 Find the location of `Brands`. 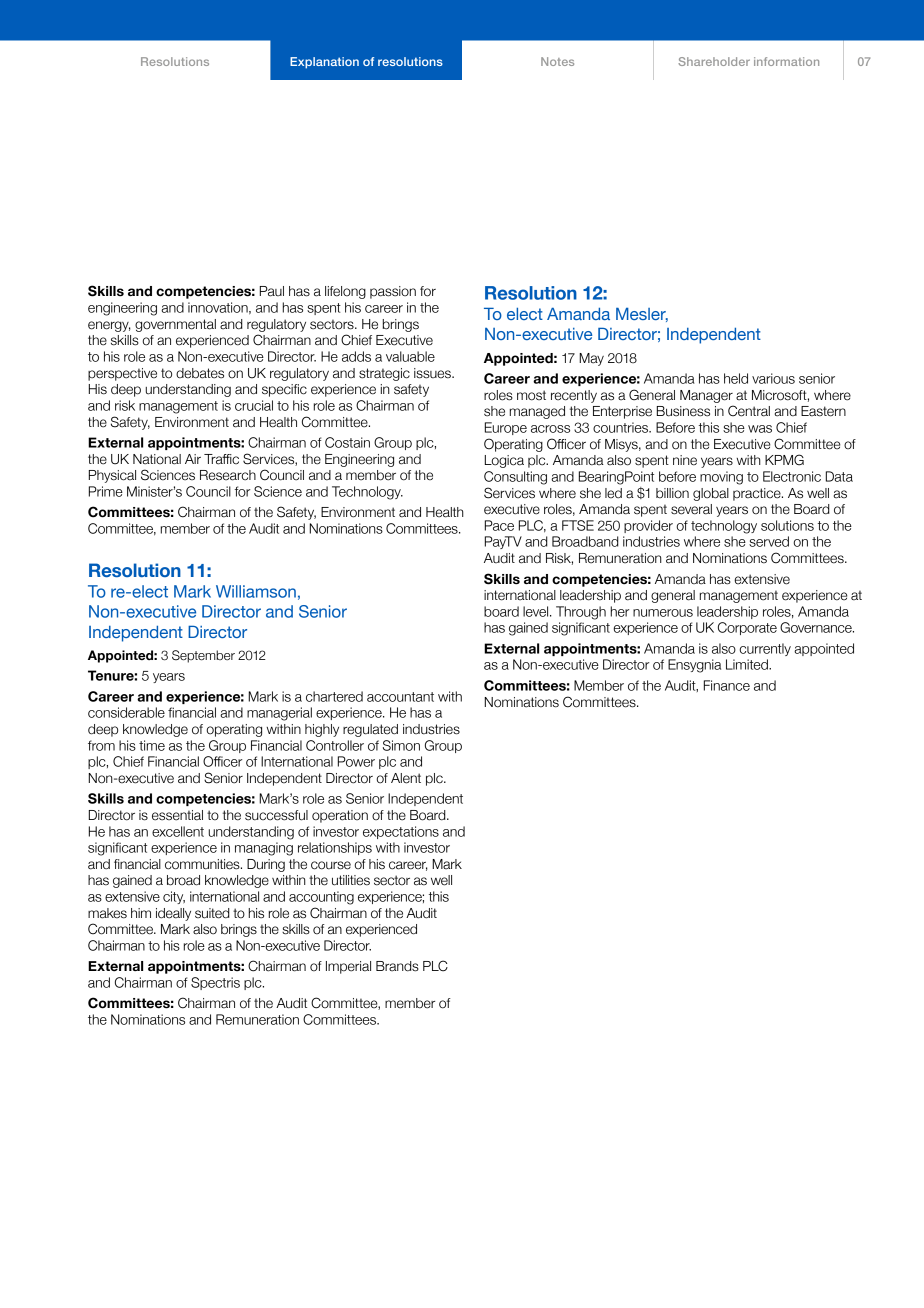

Brands is located at coordinates (397, 966).
